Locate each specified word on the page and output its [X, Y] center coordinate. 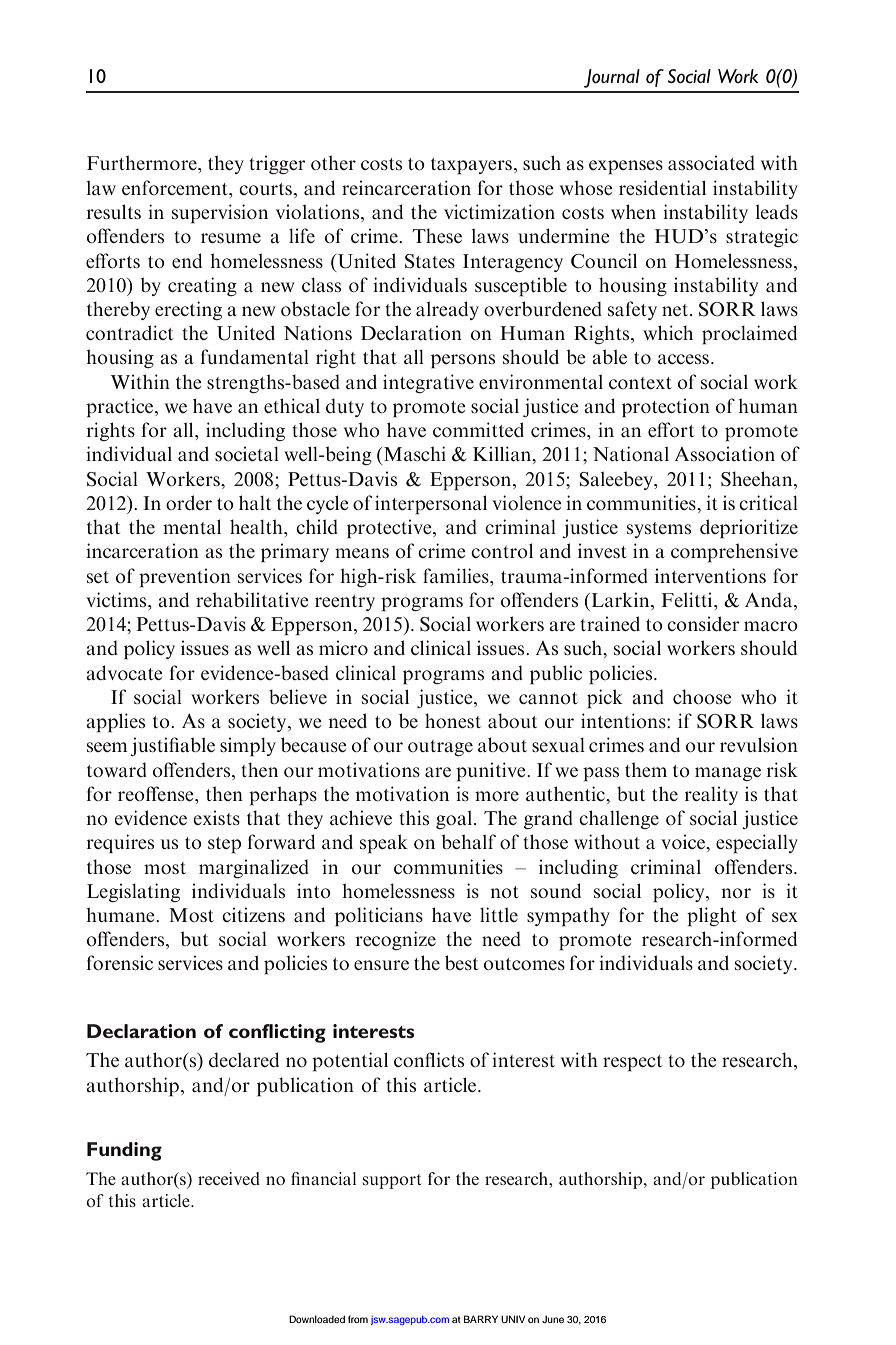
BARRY [481, 1319]
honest [453, 720]
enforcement [176, 187]
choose [702, 696]
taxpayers [471, 166]
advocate [124, 672]
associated [711, 162]
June [553, 1319]
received [229, 1178]
